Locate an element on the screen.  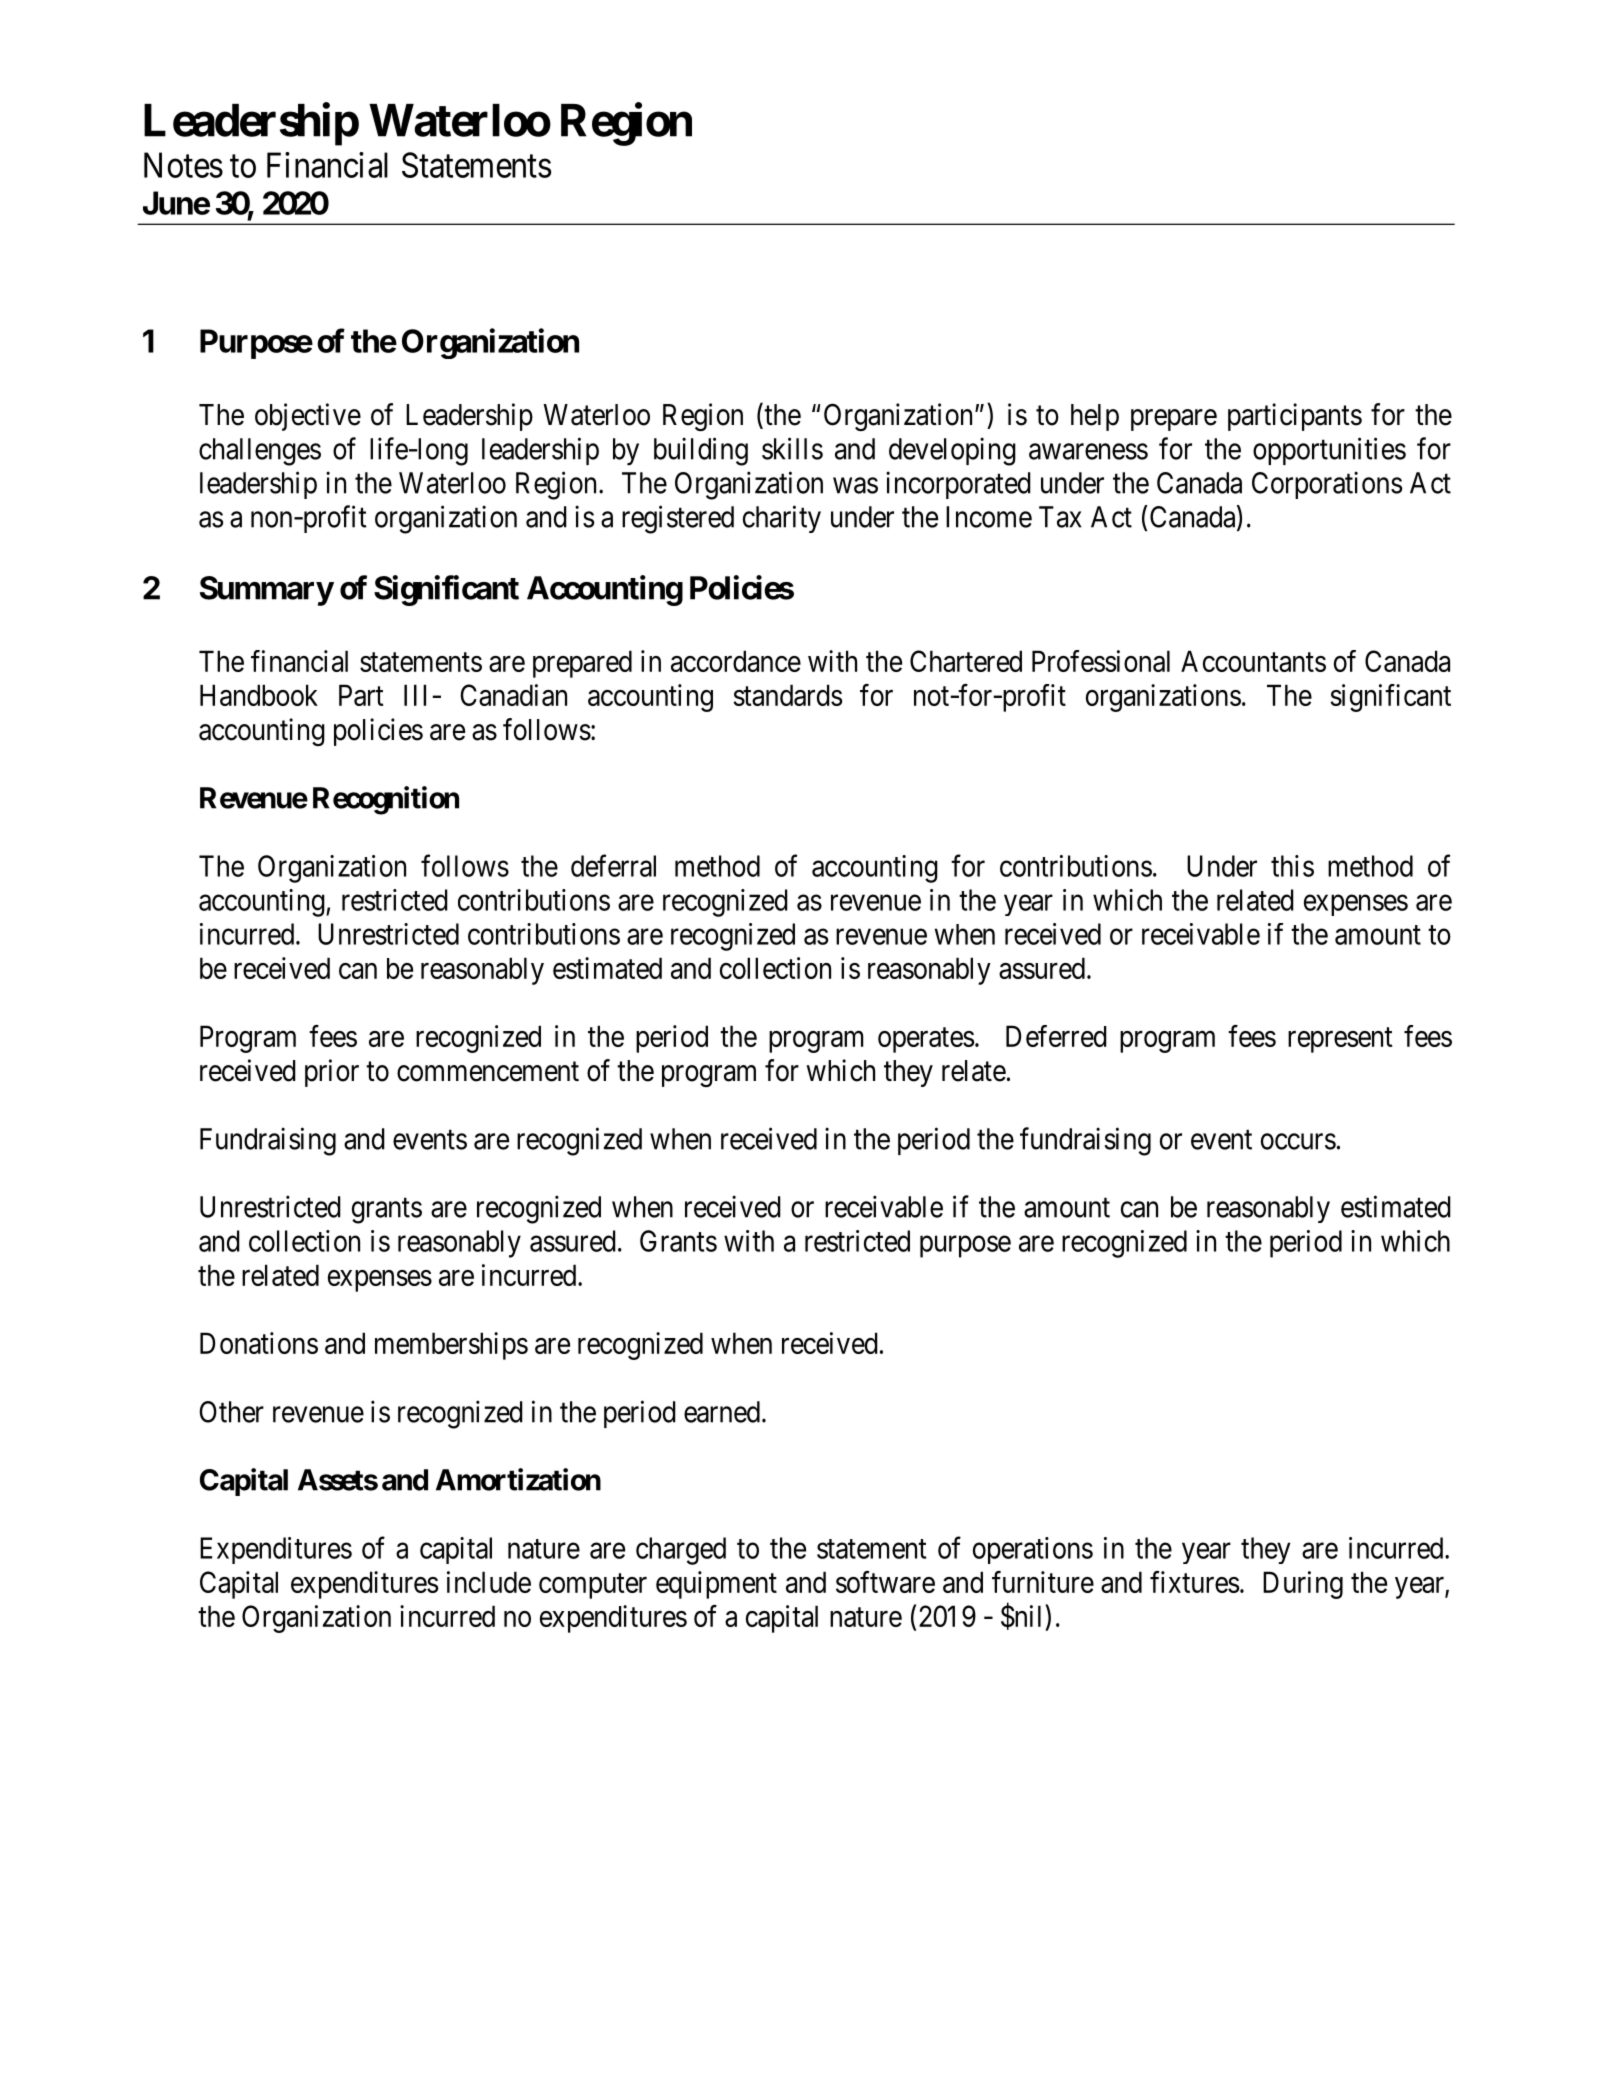
include is located at coordinates (489, 1582).
